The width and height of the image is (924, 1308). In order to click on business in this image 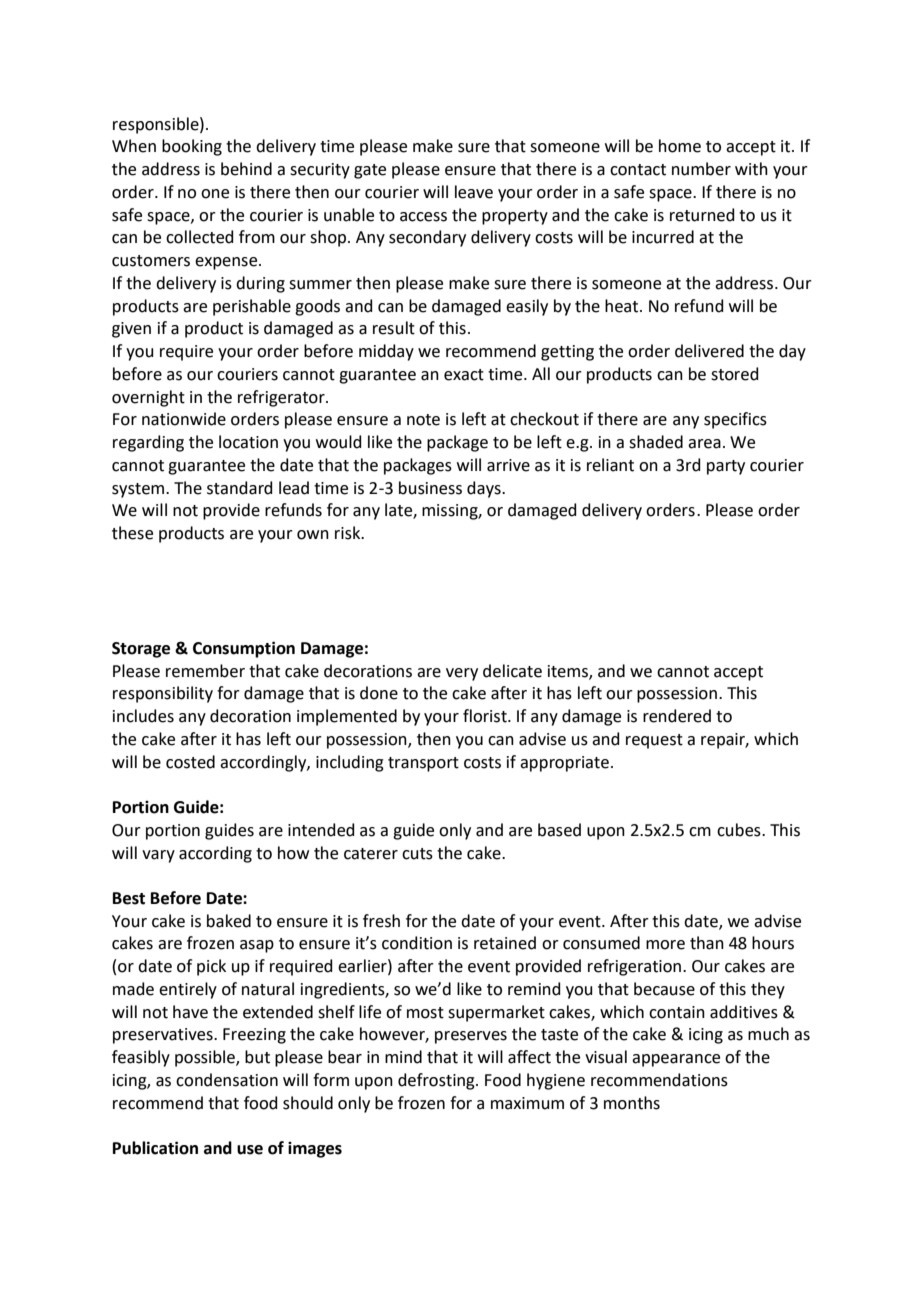, I will do `click(430, 488)`.
